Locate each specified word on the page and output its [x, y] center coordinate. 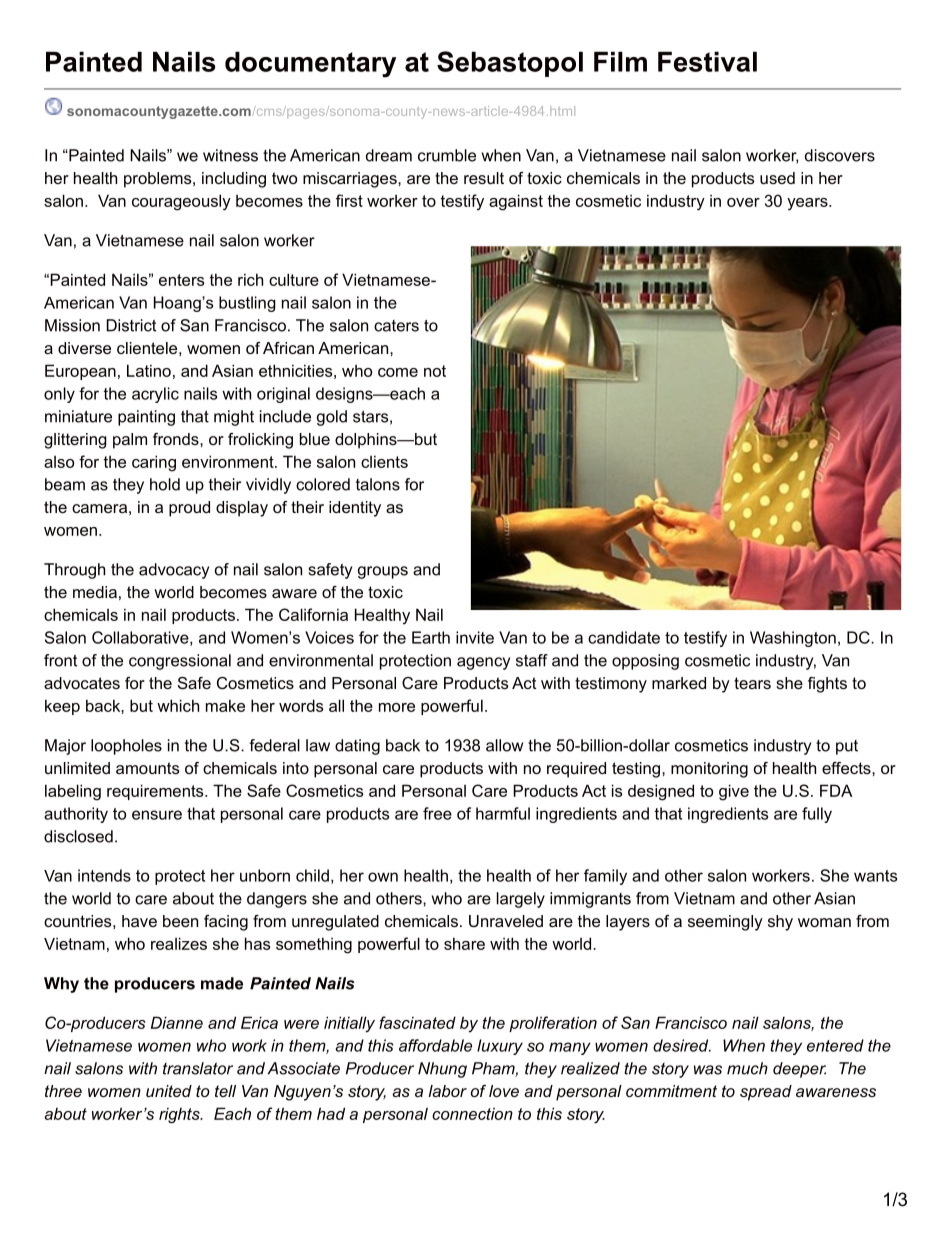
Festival [707, 61]
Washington [793, 639]
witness [230, 155]
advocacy [174, 571]
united [169, 1091]
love [504, 1091]
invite [475, 637]
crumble [447, 155]
